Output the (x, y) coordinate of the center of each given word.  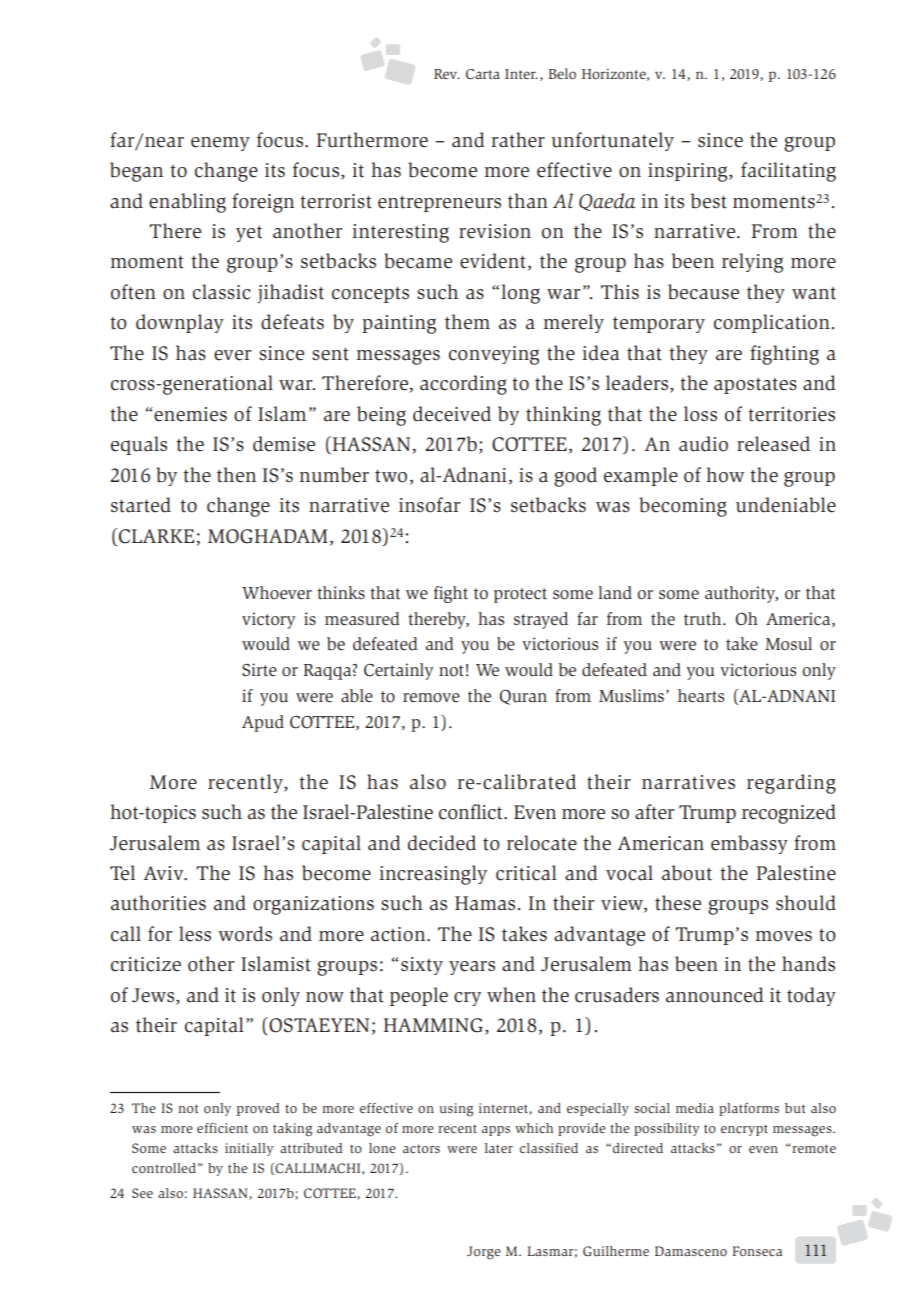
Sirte (259, 669)
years (472, 968)
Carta (483, 74)
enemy (220, 144)
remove (431, 698)
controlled (164, 1168)
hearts (701, 696)
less (195, 934)
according (463, 385)
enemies (189, 414)
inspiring (689, 172)
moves (784, 936)
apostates (755, 385)
